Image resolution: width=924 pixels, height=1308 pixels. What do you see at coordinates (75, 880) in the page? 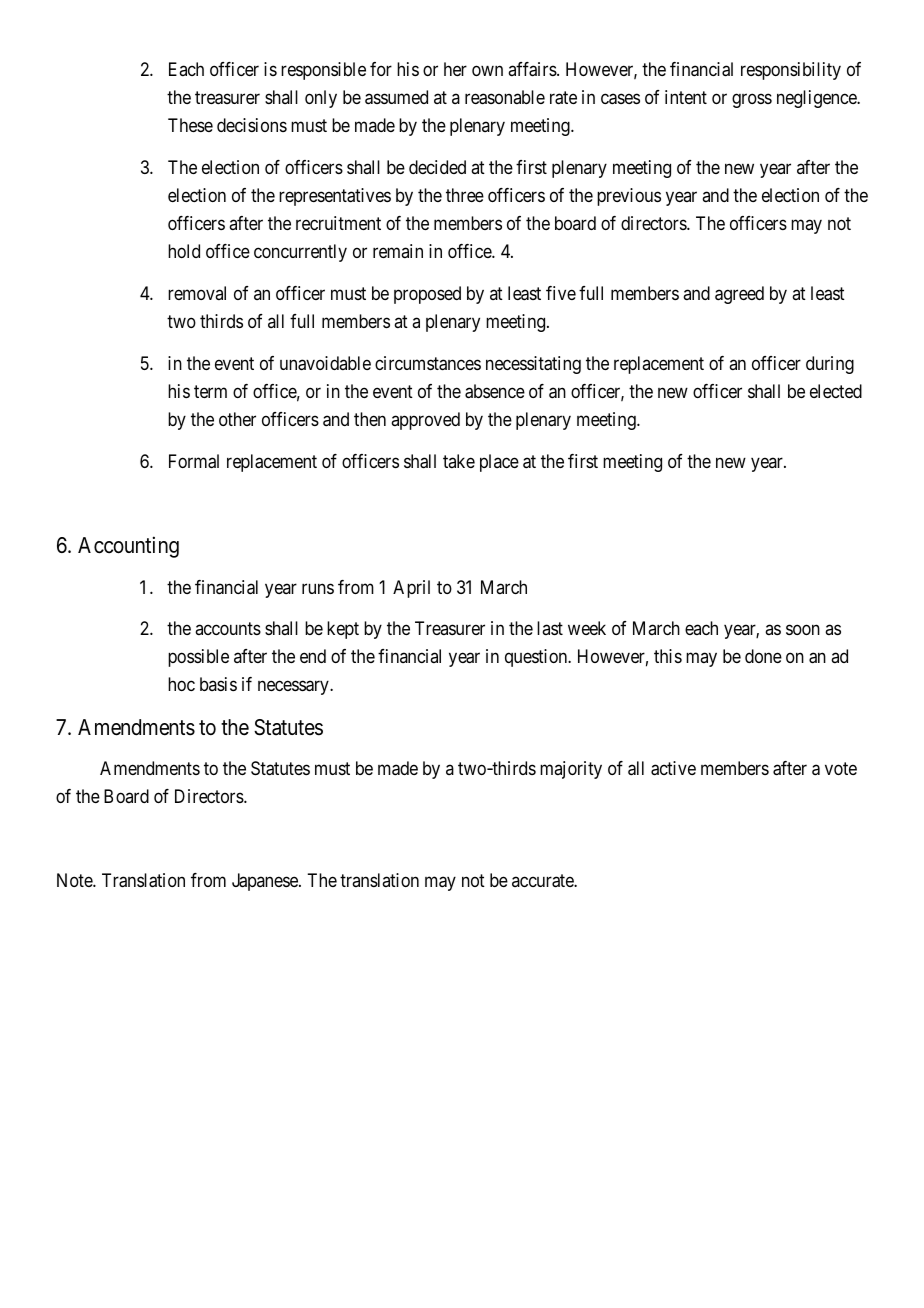
I see `Note` at bounding box center [75, 880].
